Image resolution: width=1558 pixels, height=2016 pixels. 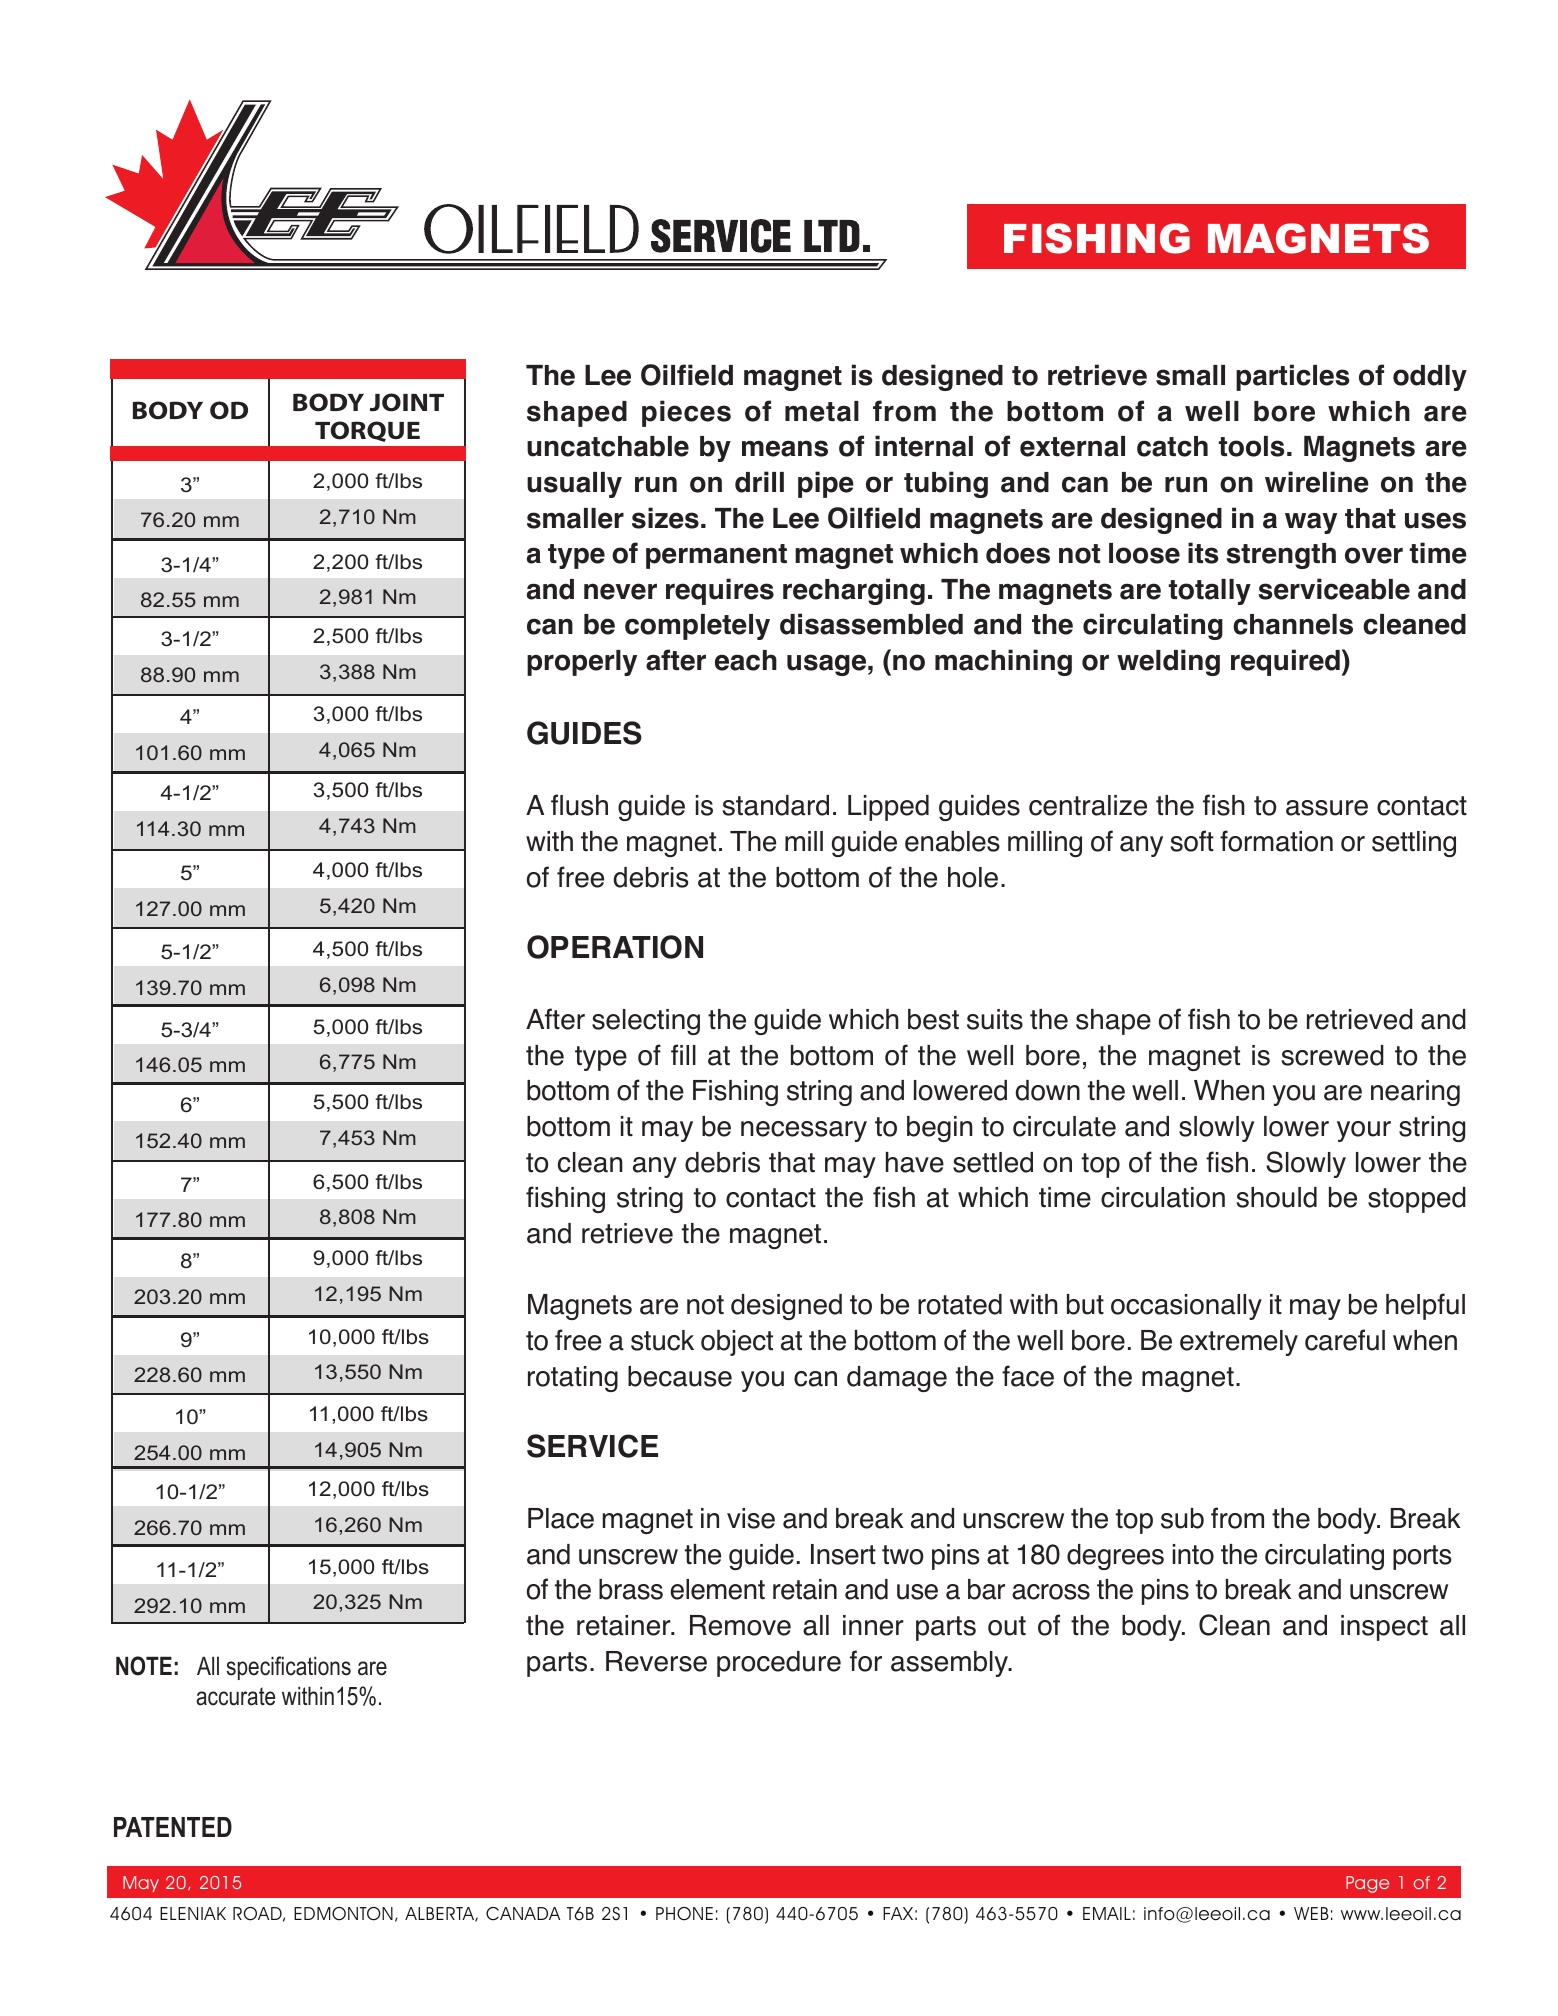 I want to click on necessary, so click(x=804, y=1131).
